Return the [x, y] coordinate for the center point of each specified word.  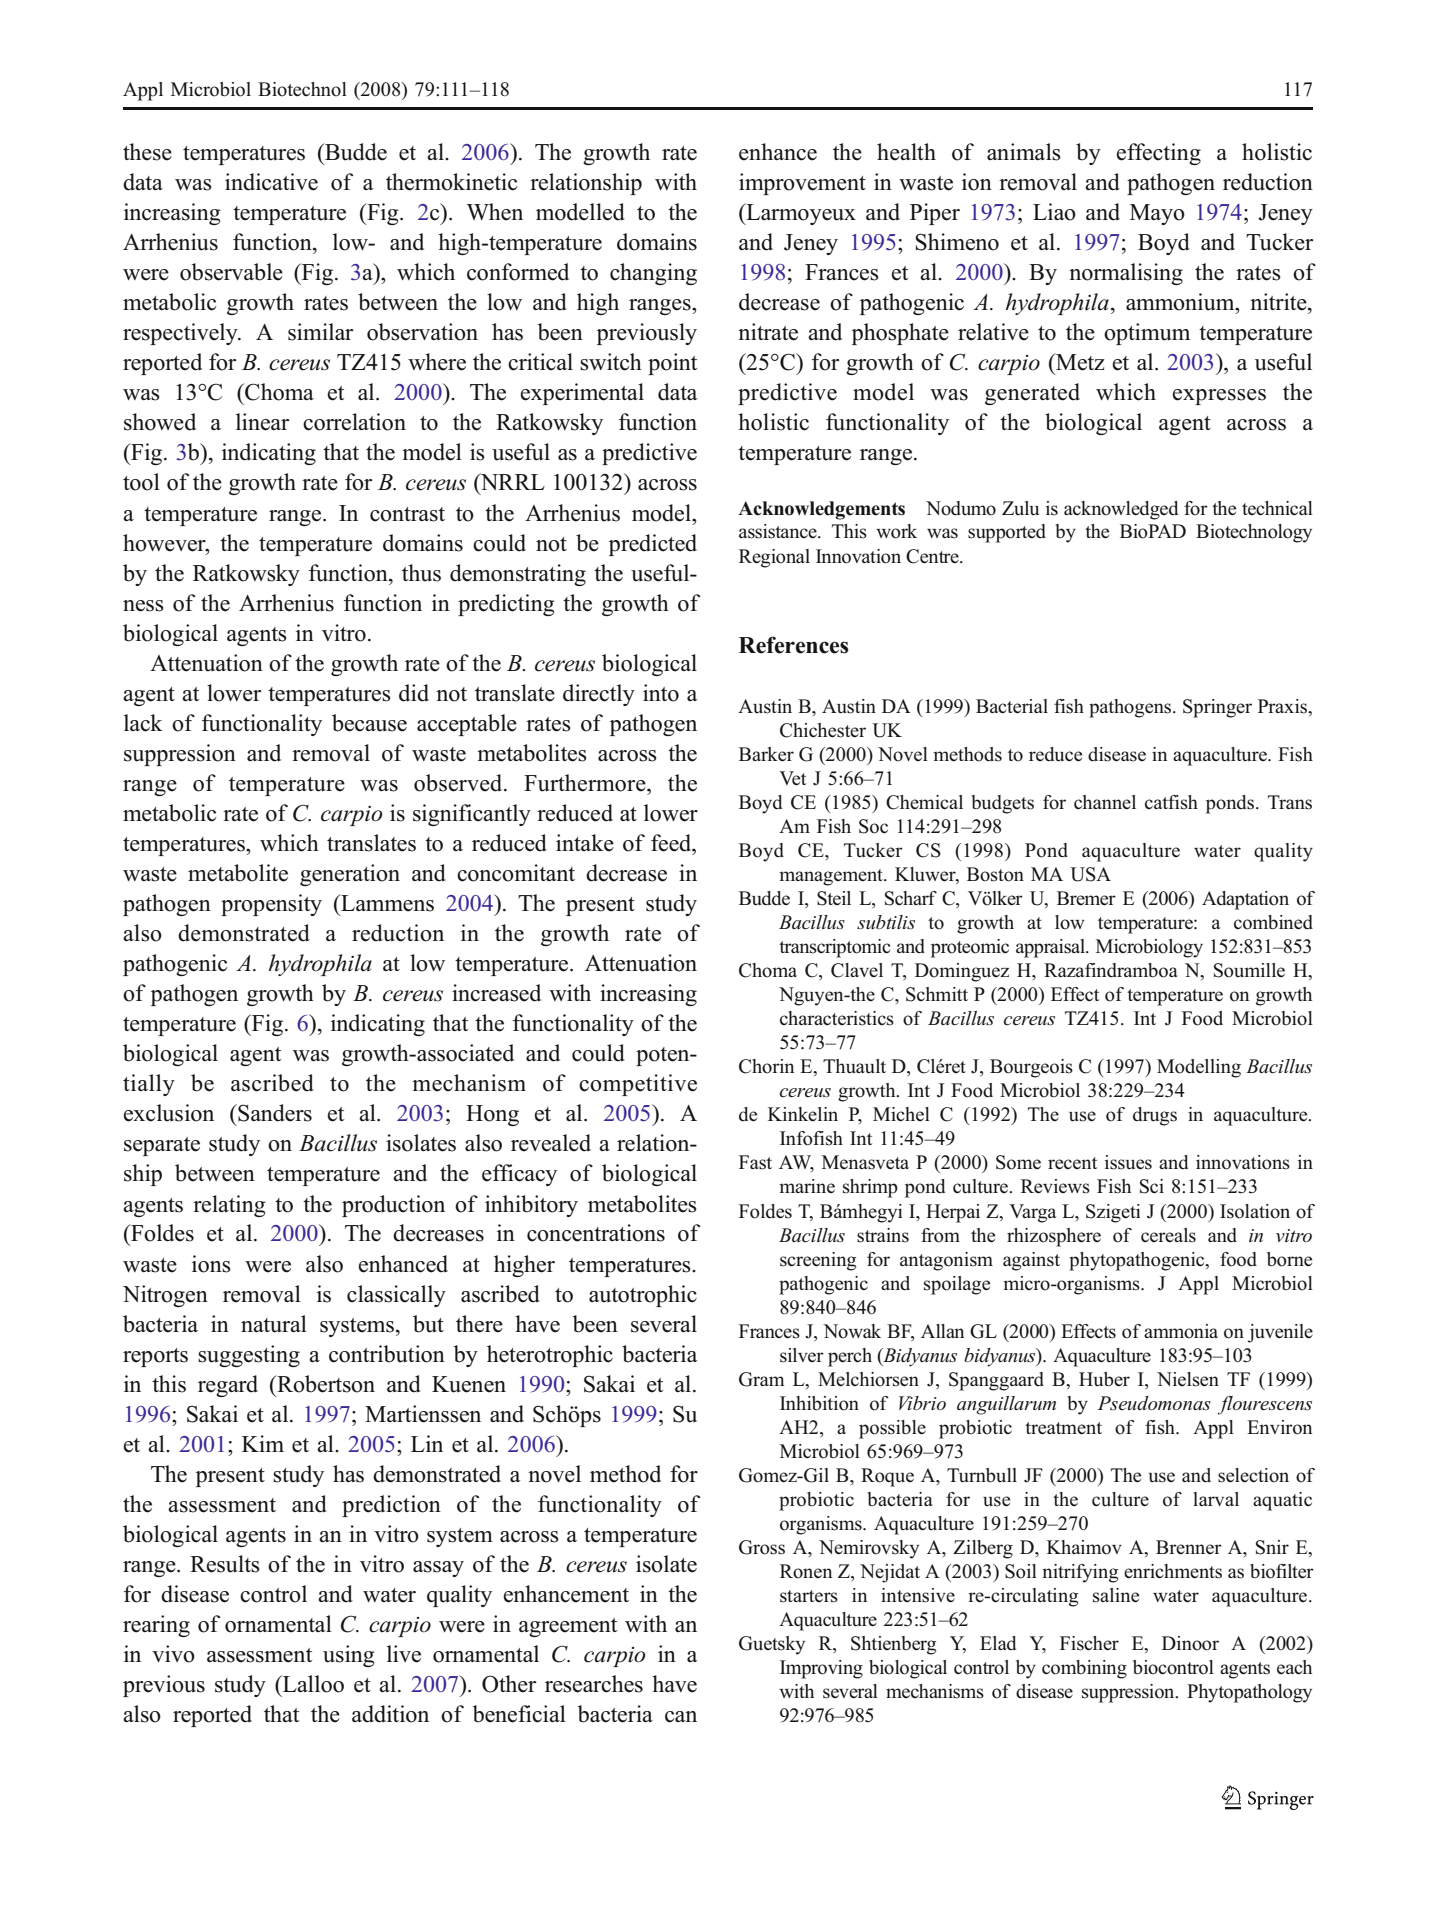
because [369, 723]
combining [1084, 1669]
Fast [755, 1162]
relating [229, 1206]
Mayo [1157, 214]
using [349, 1656]
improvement [802, 184]
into [661, 693]
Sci [1152, 1186]
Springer [1217, 708]
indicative [271, 182]
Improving [821, 1669]
